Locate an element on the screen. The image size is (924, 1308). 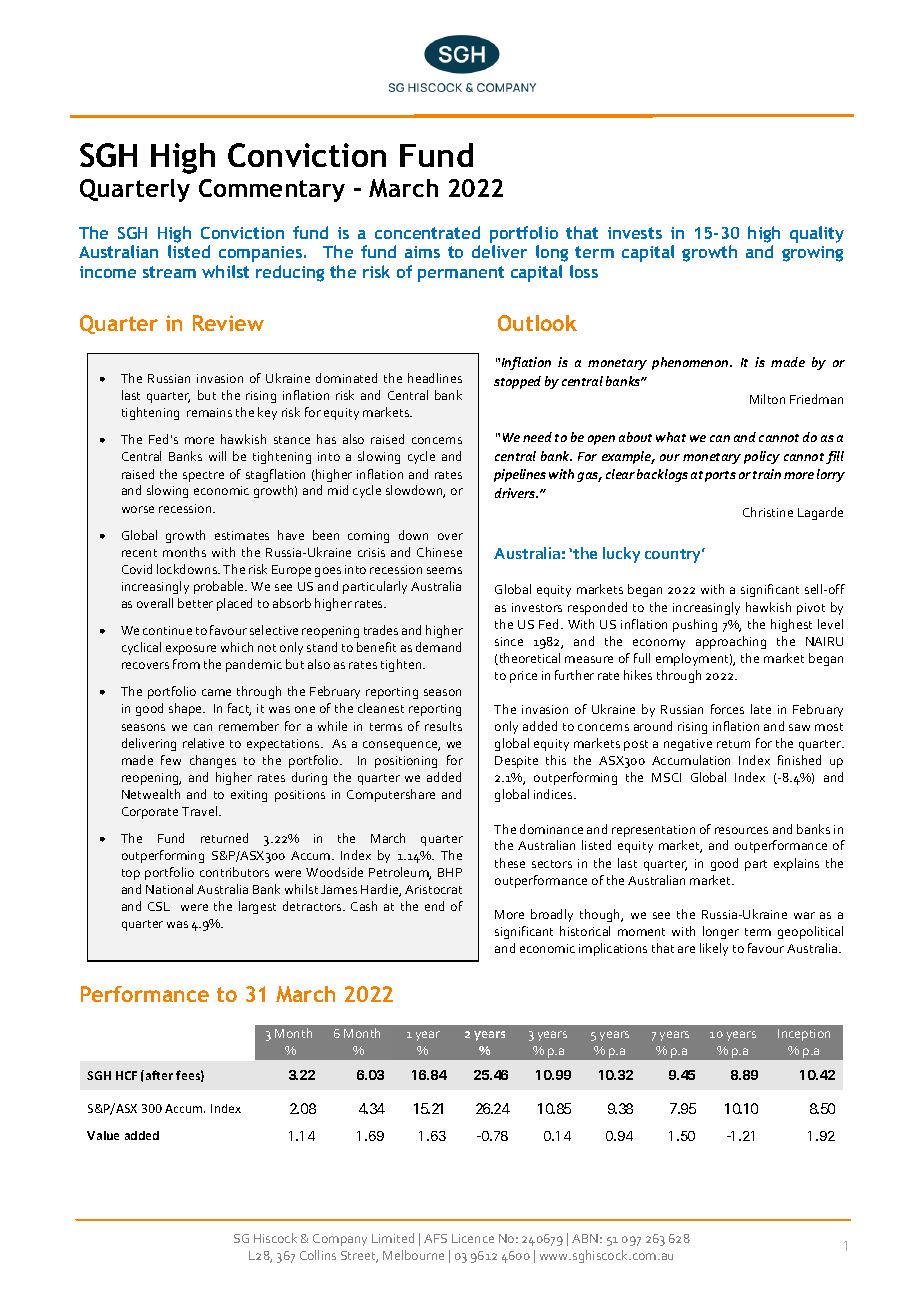
aims is located at coordinates (422, 252).
